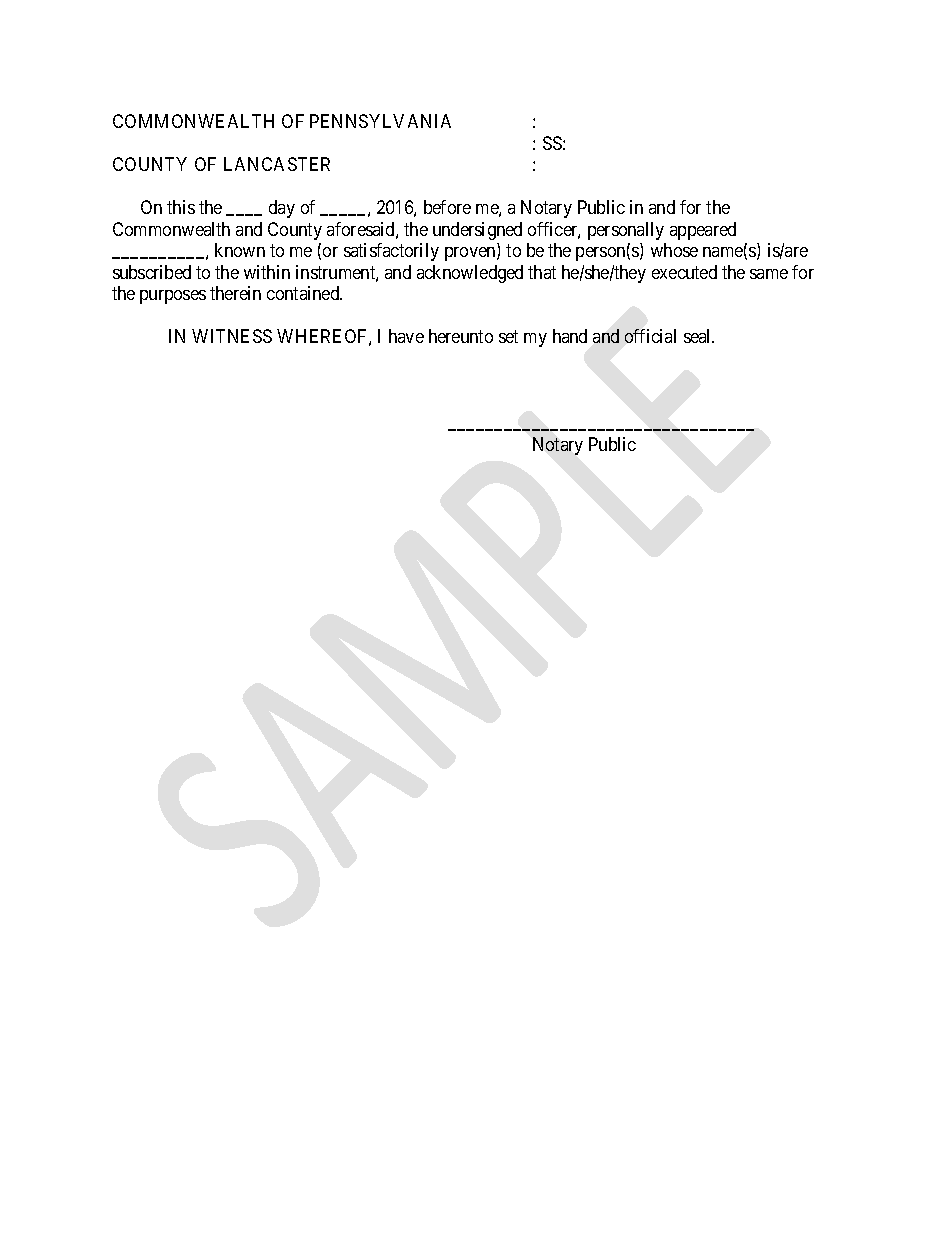 The width and height of the image is (952, 1233). I want to click on WITNESS, so click(232, 336).
